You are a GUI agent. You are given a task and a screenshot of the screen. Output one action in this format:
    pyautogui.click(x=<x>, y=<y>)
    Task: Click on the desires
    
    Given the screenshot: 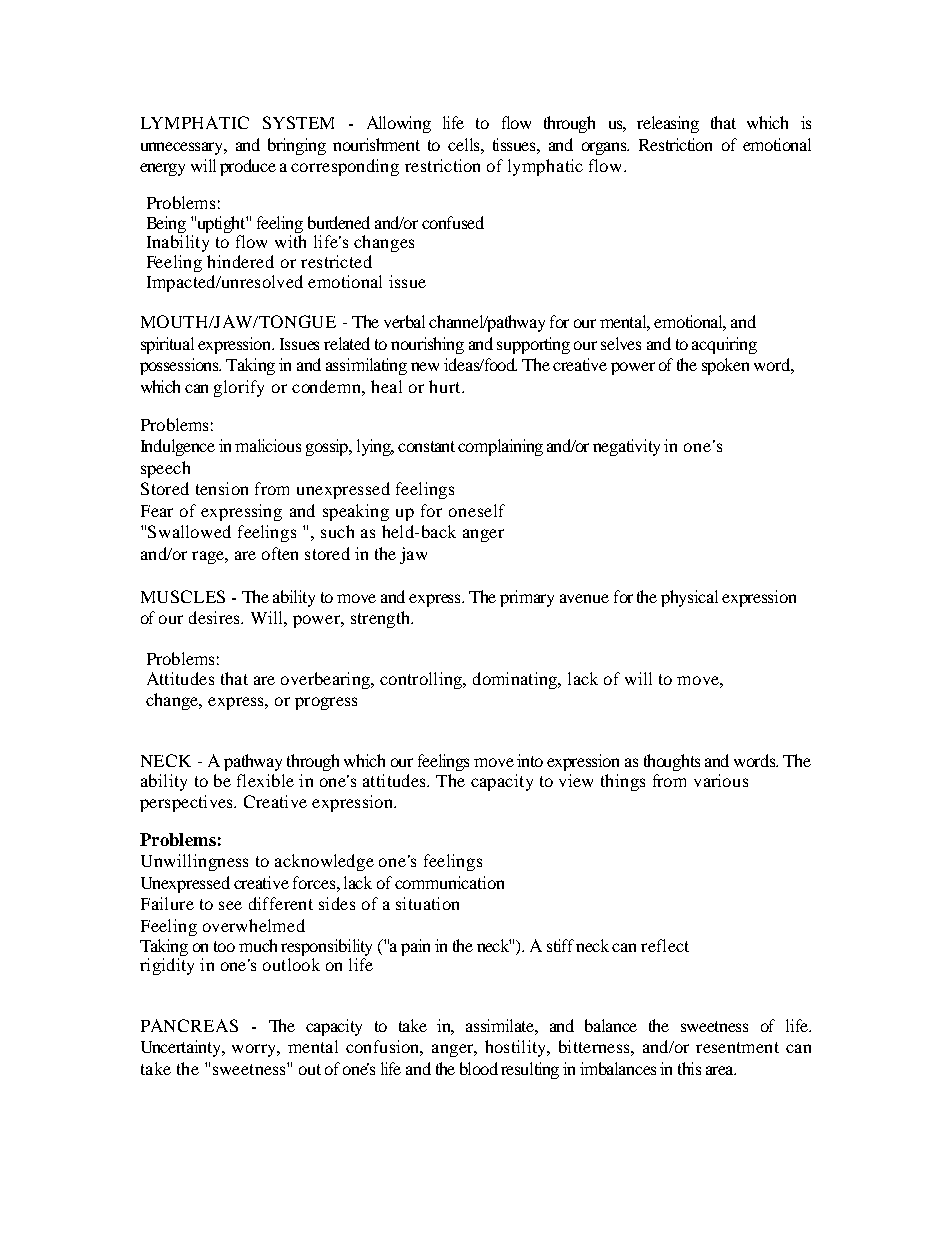 What is the action you would take?
    pyautogui.click(x=215, y=617)
